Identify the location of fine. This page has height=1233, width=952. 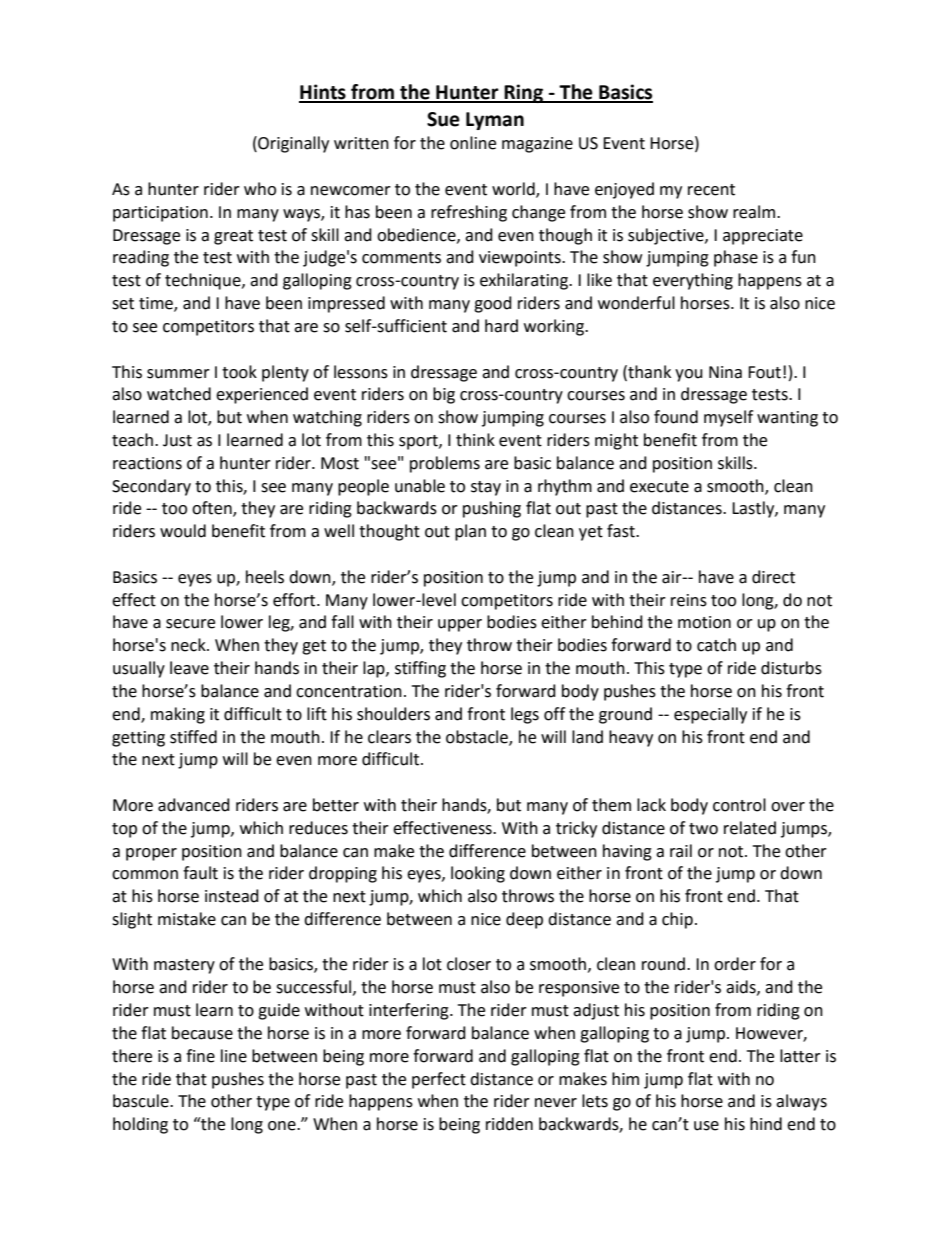
(200, 1056).
